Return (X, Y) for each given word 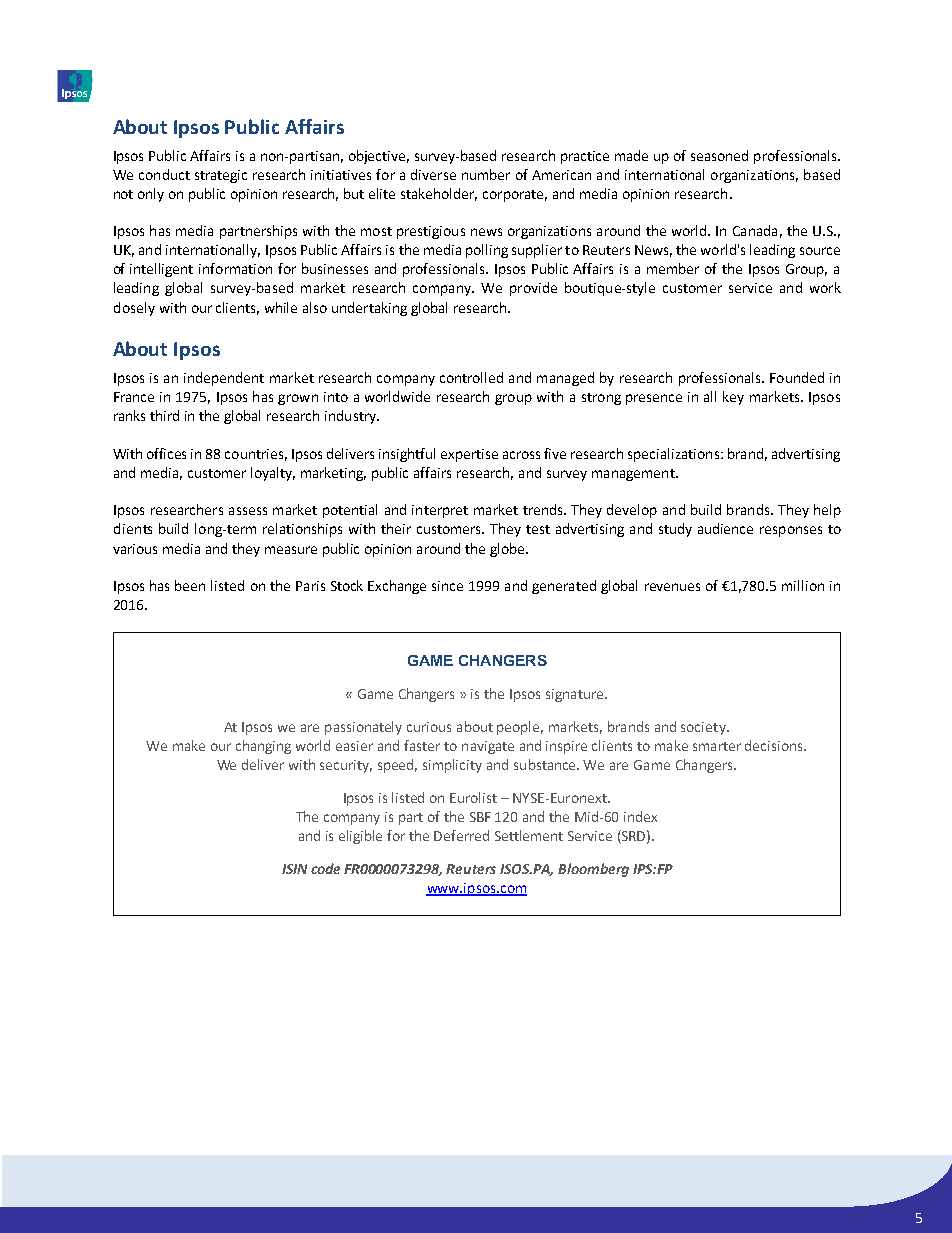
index (640, 816)
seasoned (719, 155)
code (325, 868)
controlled (471, 377)
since (447, 586)
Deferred (461, 835)
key (733, 398)
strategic (221, 176)
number (486, 174)
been (190, 585)
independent (224, 379)
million (803, 585)
